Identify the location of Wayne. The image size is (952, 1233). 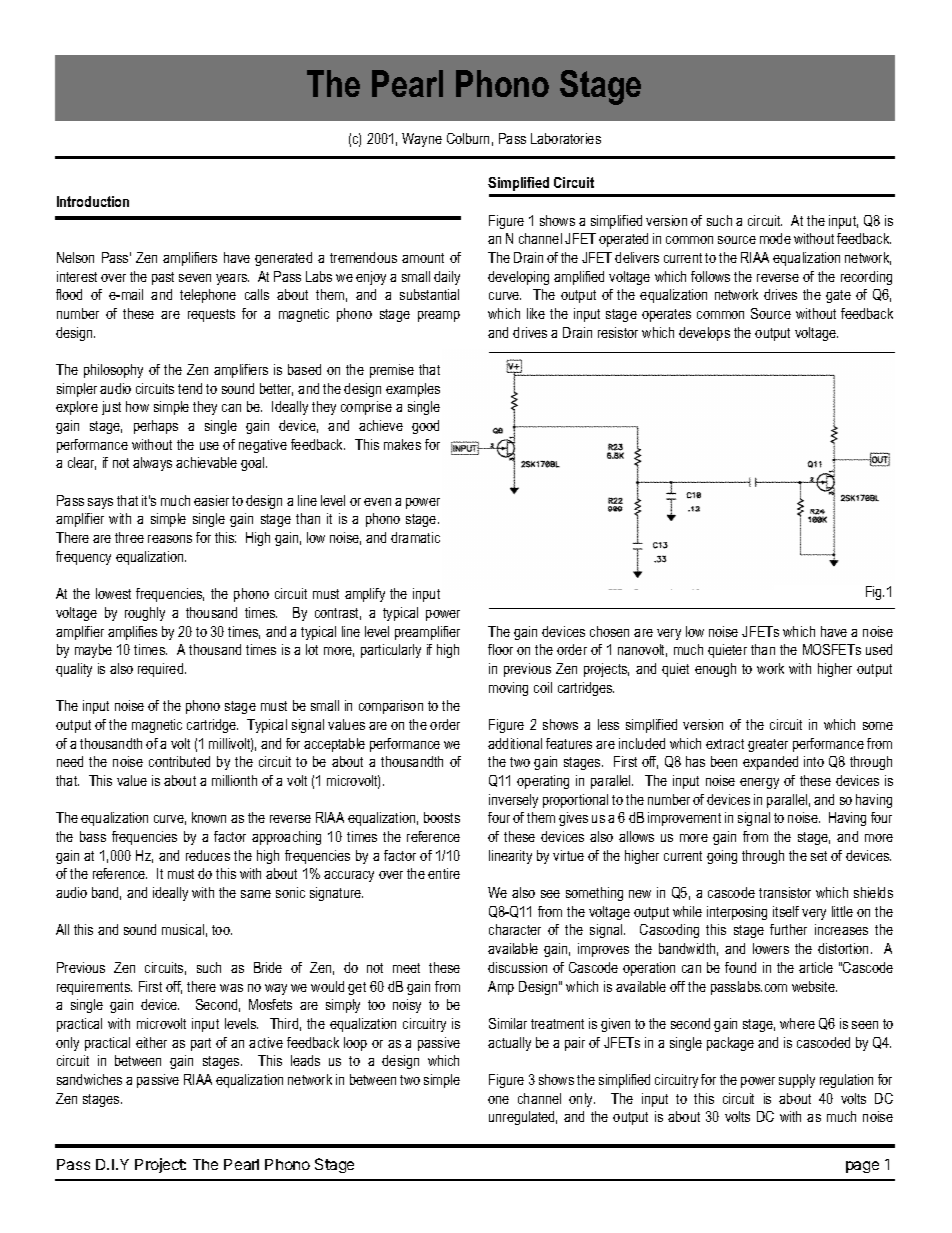
(422, 140).
